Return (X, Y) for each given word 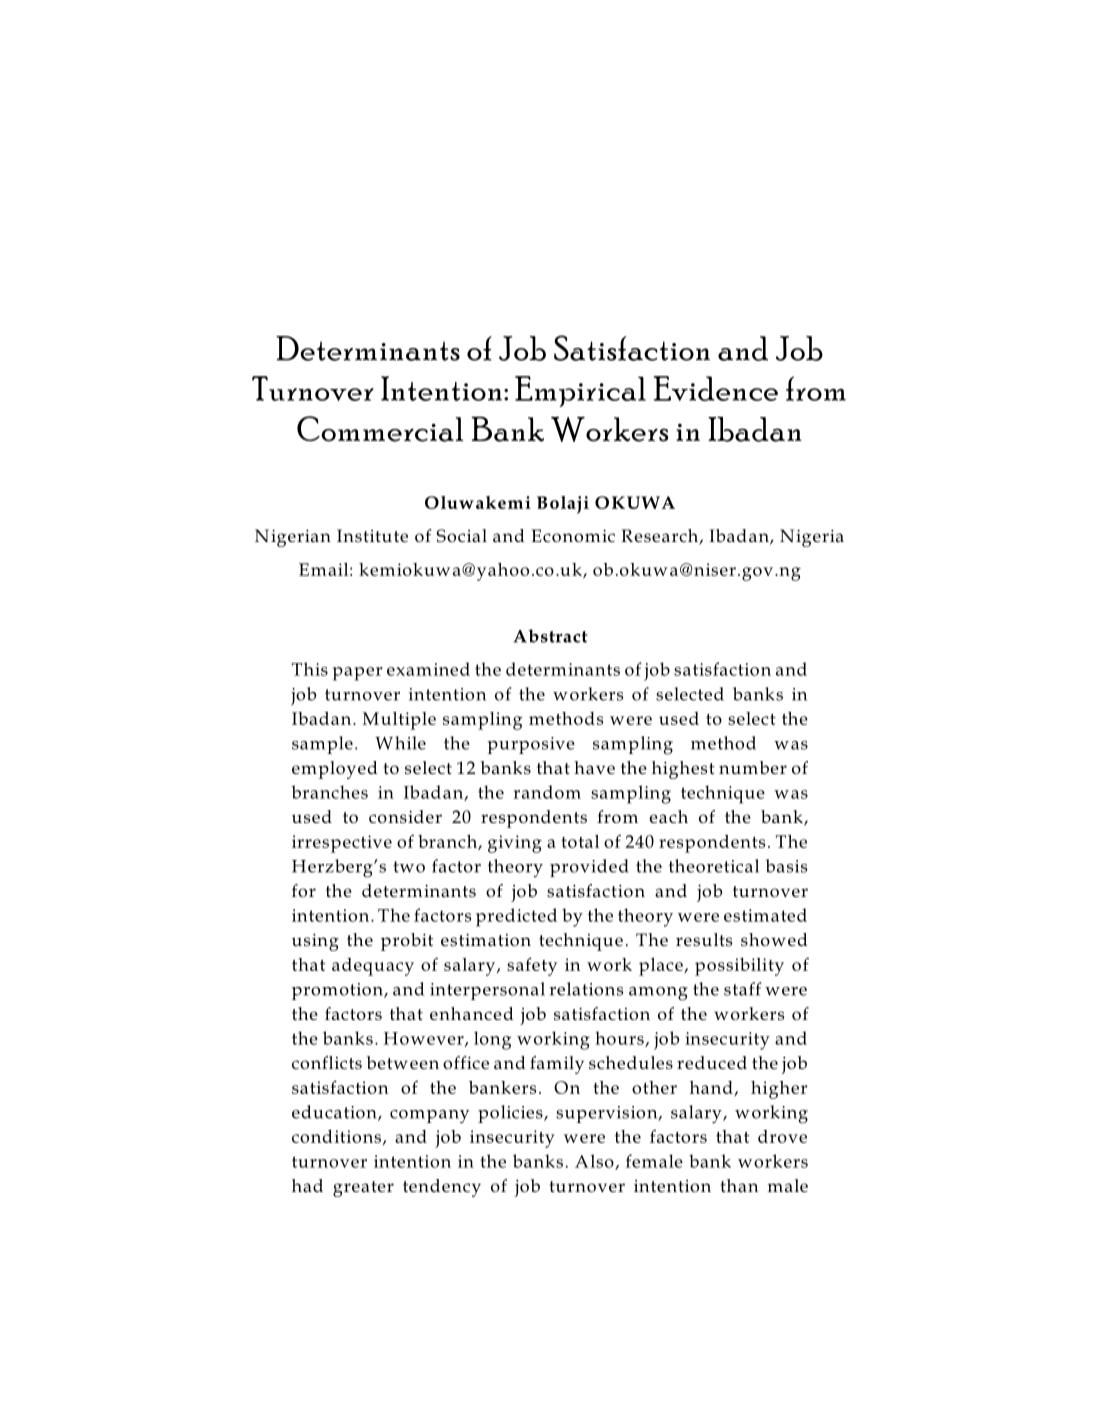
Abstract (550, 636)
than (739, 1185)
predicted (516, 917)
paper (357, 674)
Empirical (580, 391)
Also (595, 1162)
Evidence (715, 388)
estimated (765, 915)
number (753, 767)
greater (363, 1189)
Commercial (380, 429)
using (315, 942)
